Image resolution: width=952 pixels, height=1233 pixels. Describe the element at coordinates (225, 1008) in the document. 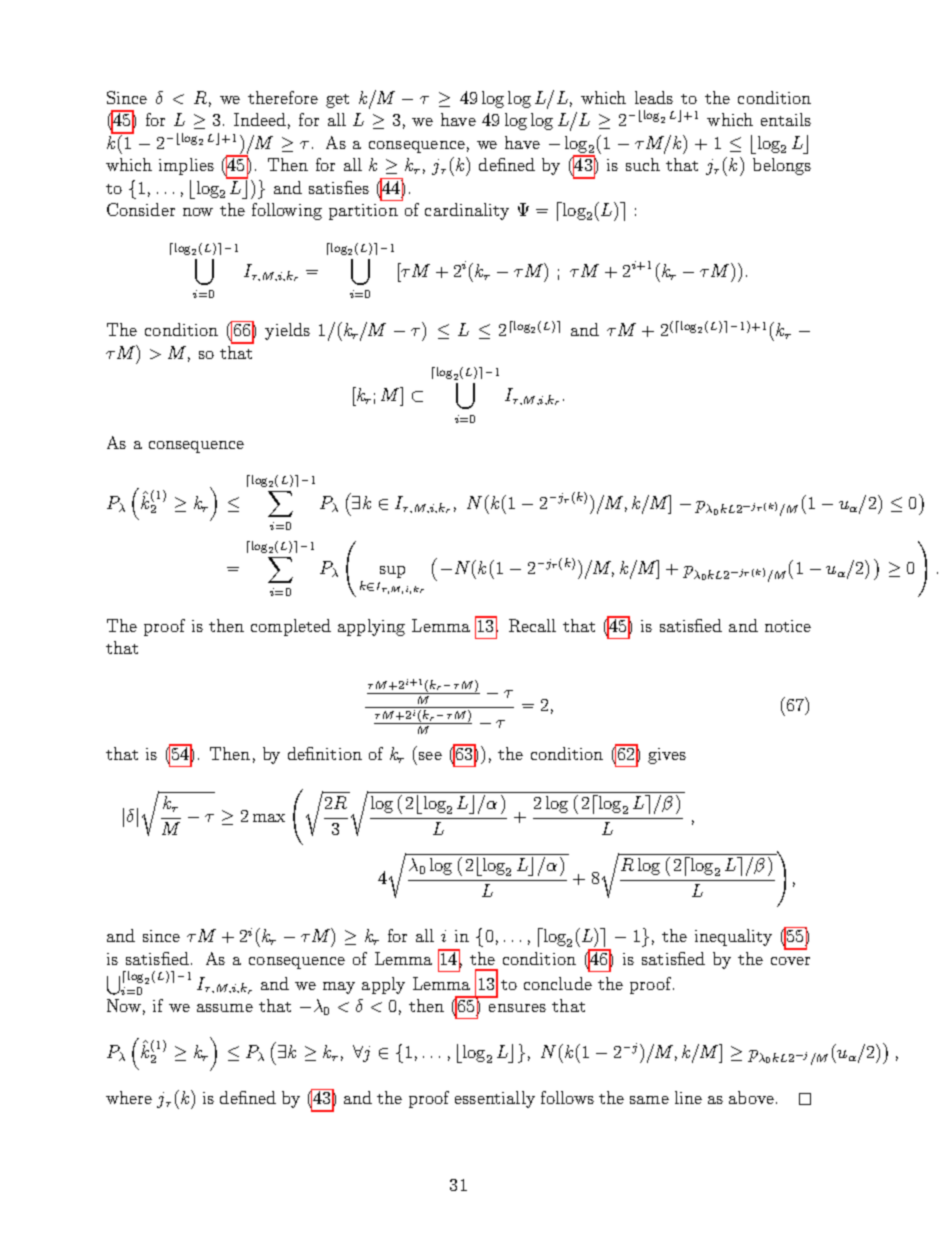

I see `assume` at that location.
